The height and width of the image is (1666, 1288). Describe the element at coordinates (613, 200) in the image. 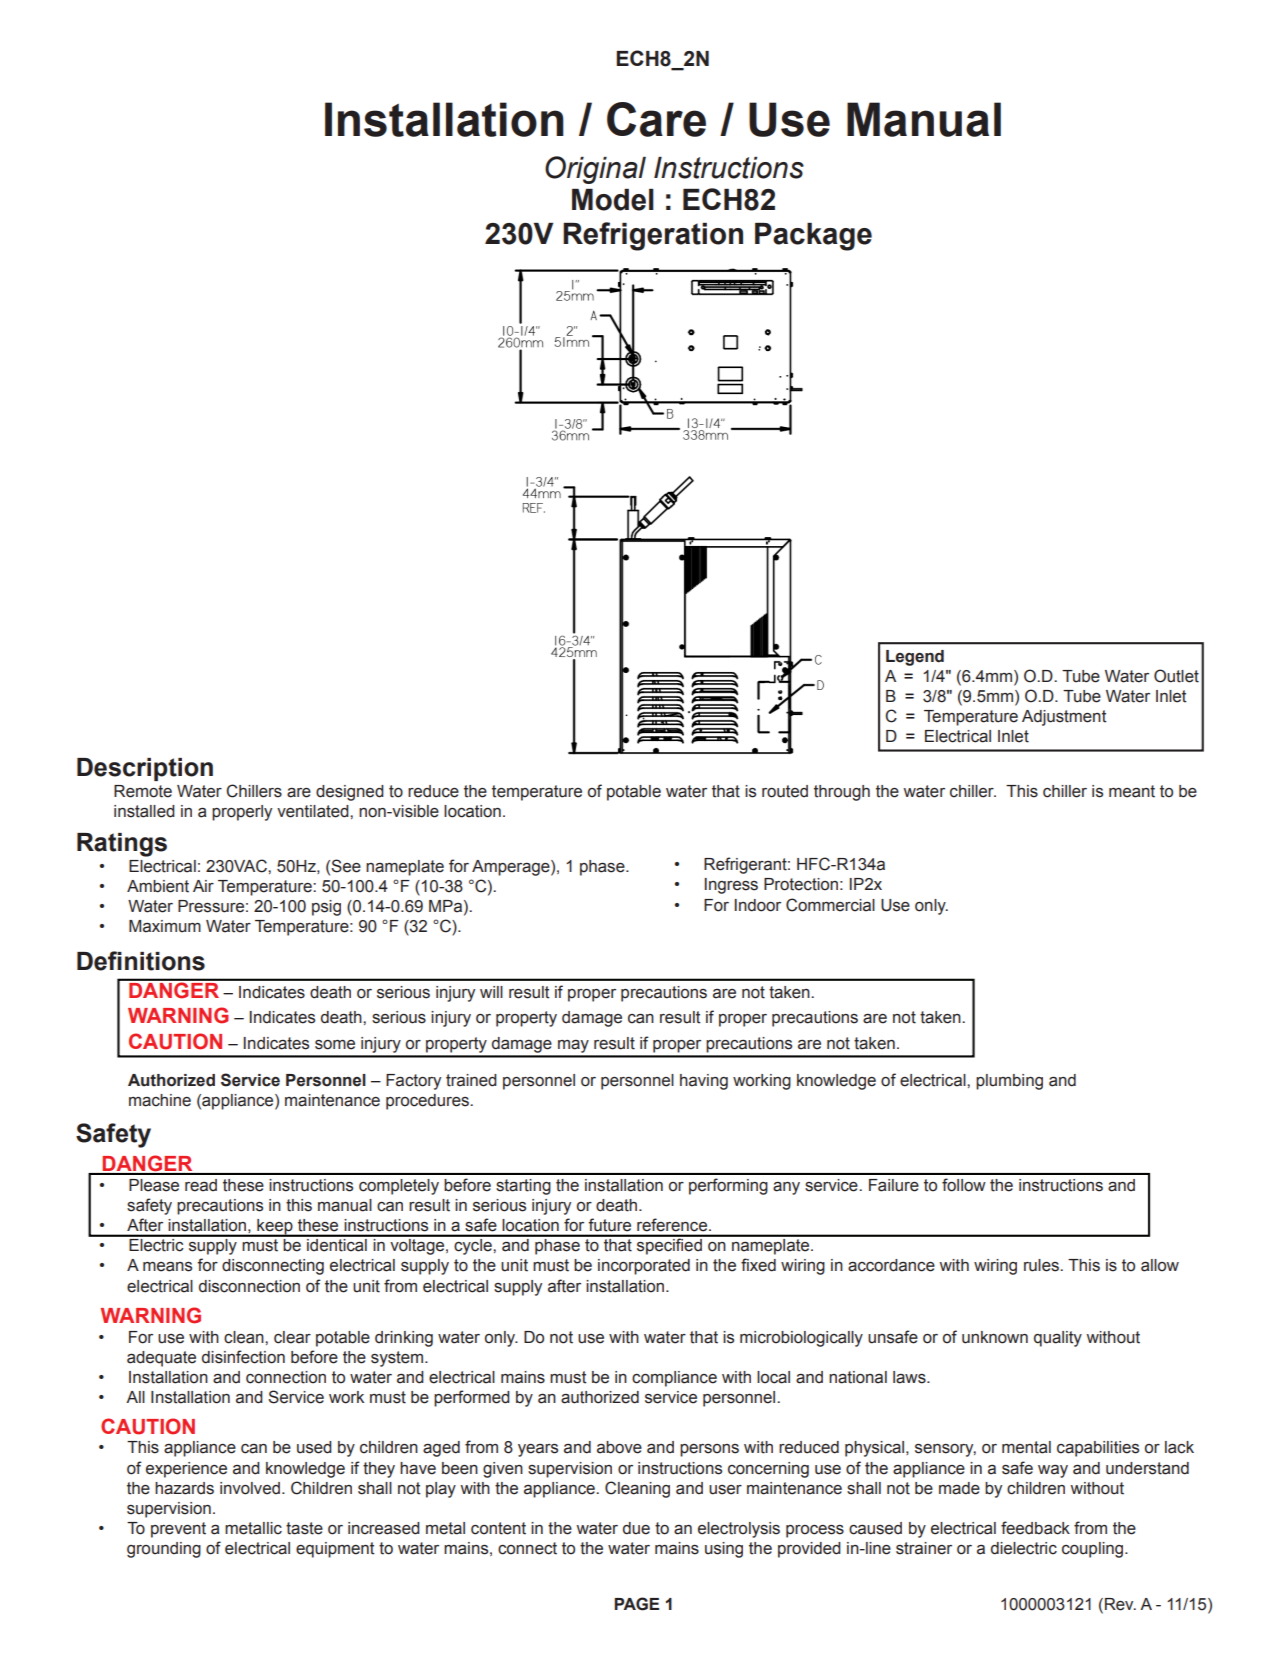

I see `Model` at that location.
